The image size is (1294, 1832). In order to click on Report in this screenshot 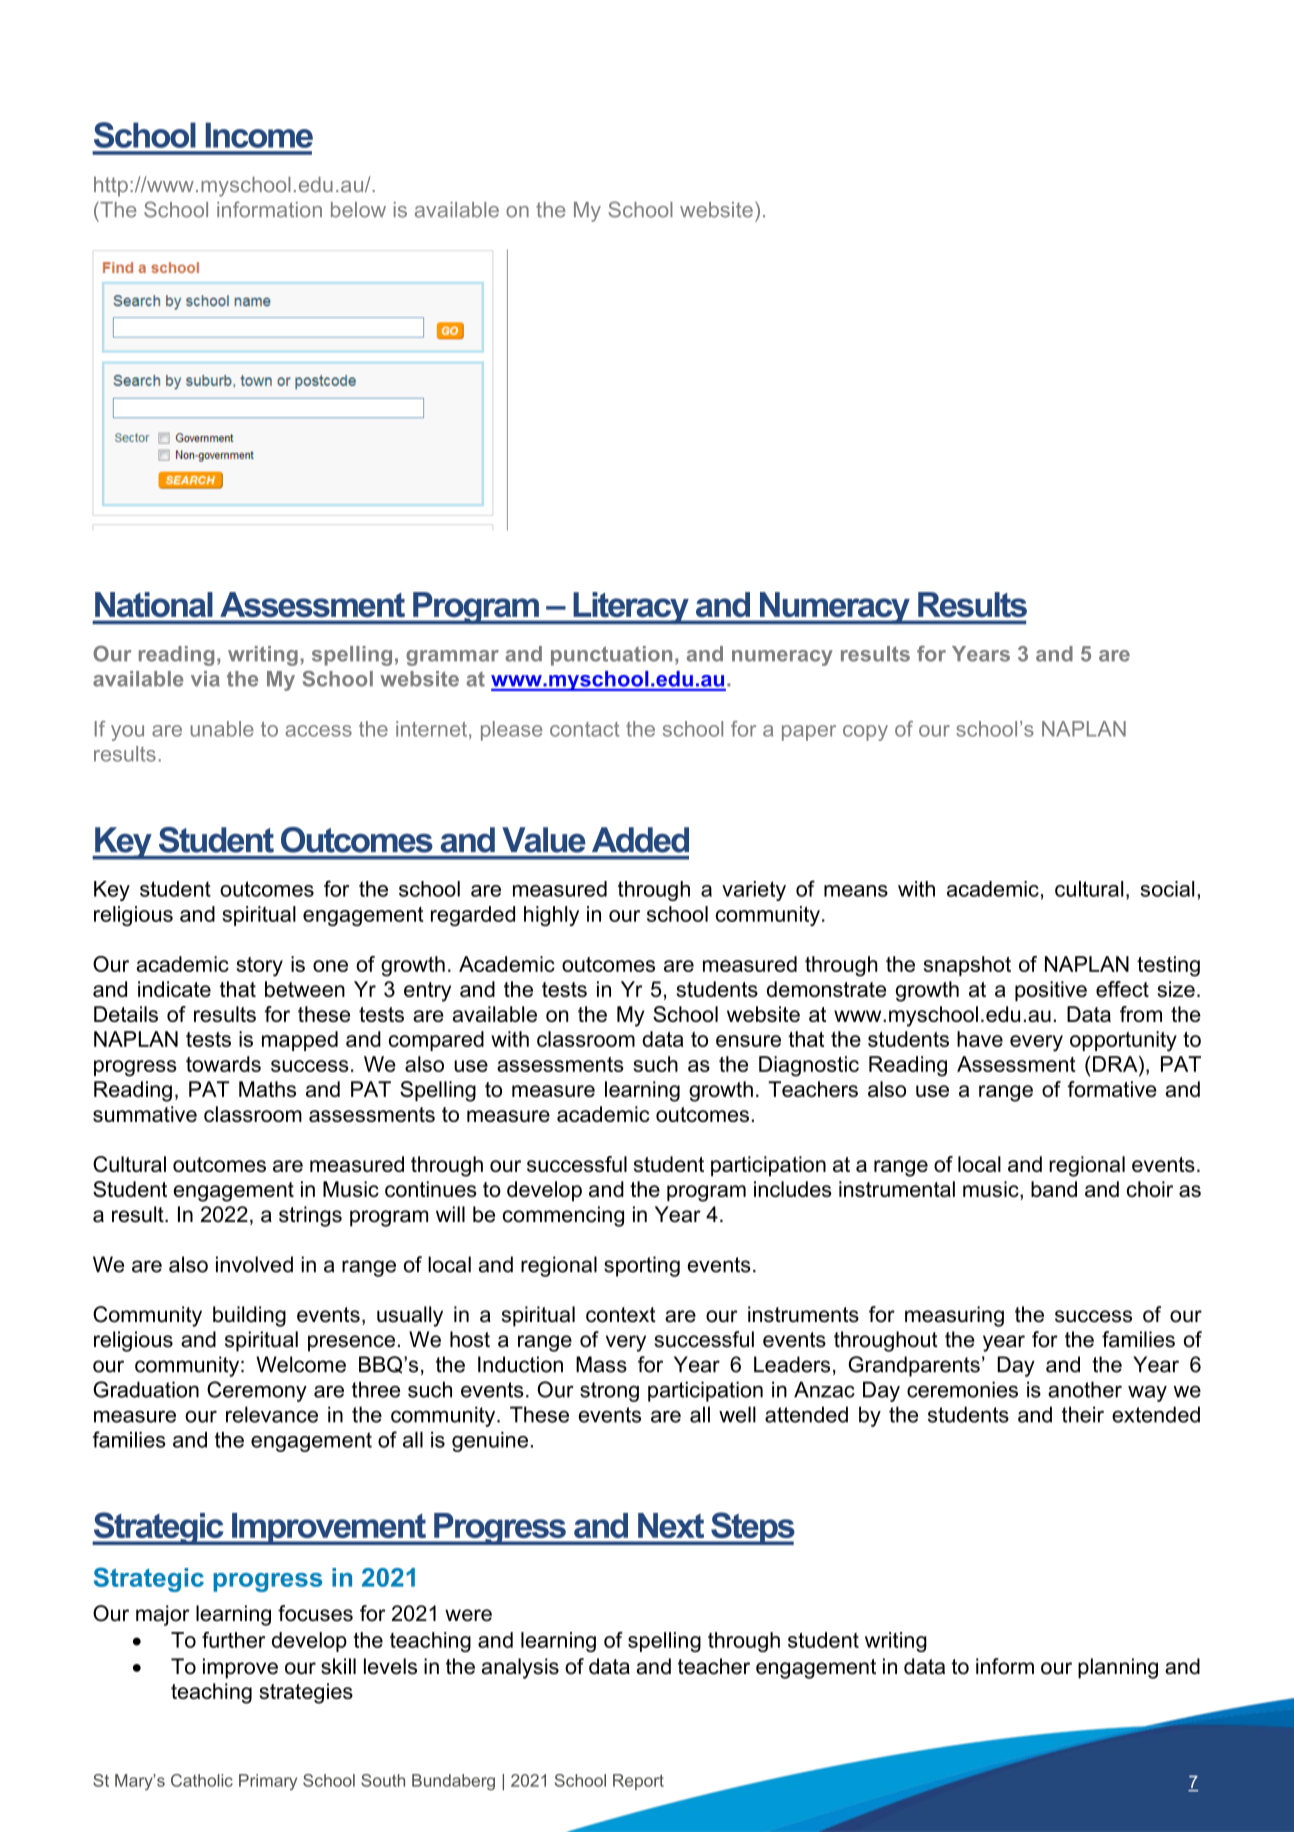, I will do `click(638, 1782)`.
